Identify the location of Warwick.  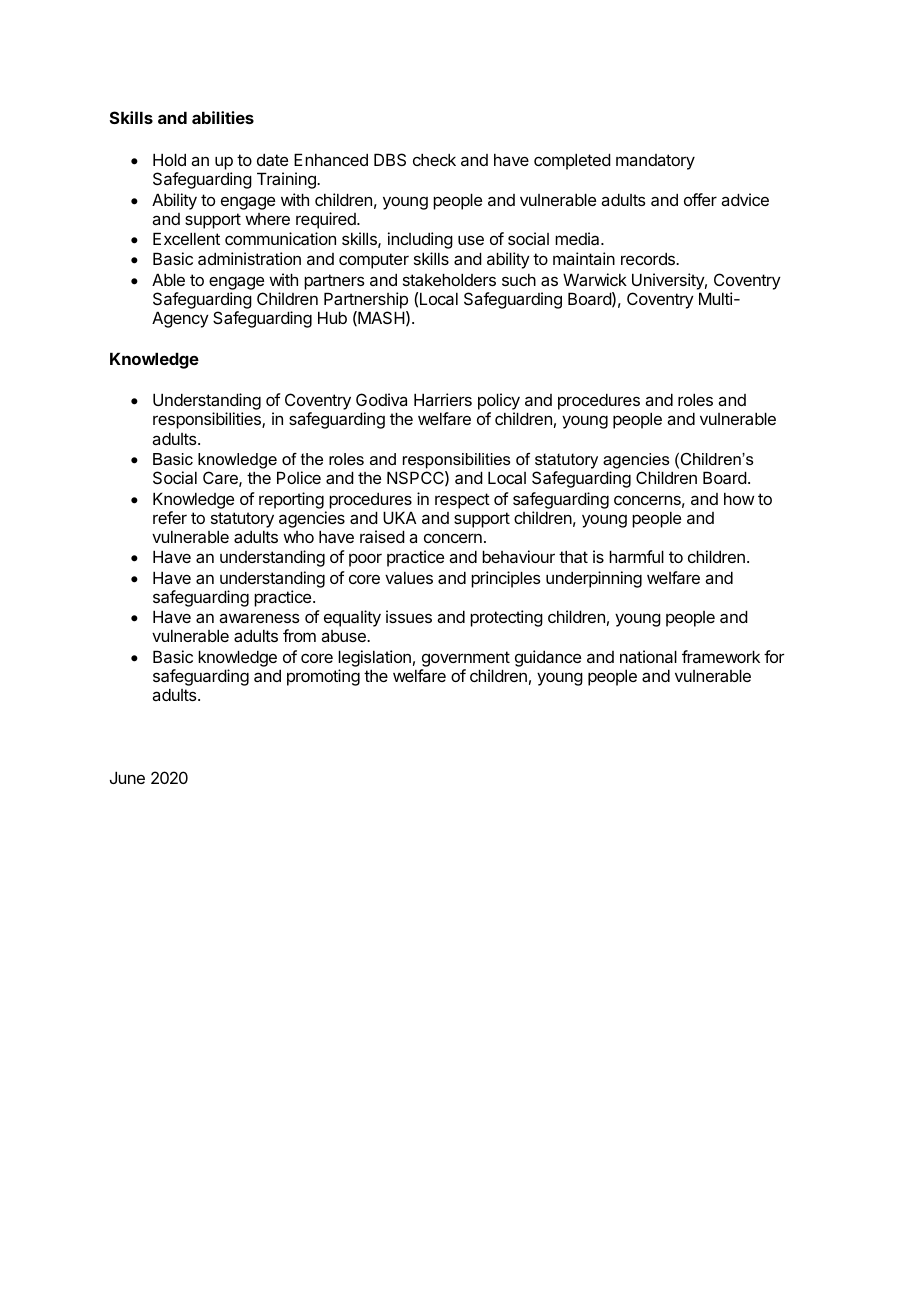
(595, 279).
